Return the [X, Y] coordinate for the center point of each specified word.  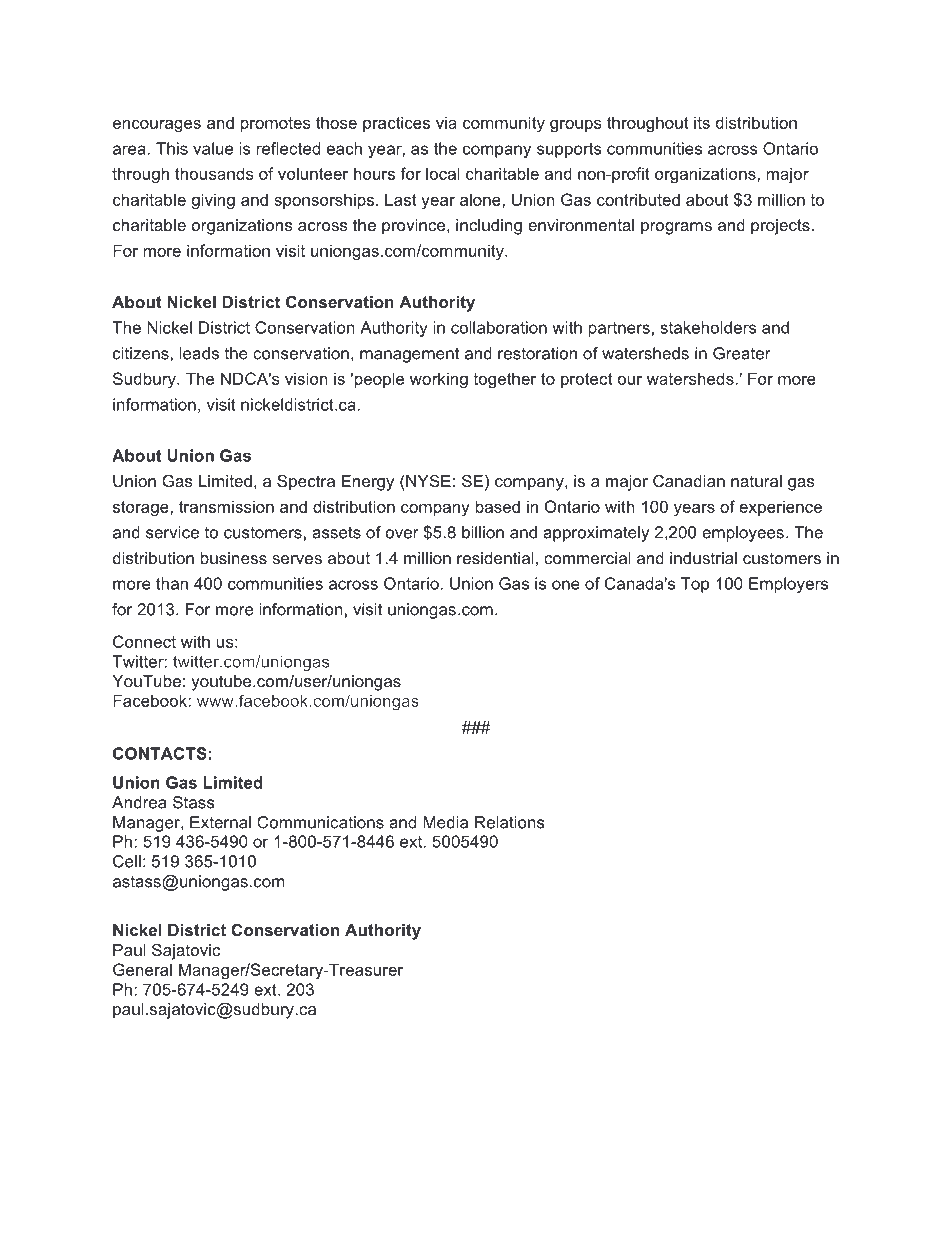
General [142, 969]
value [213, 148]
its [702, 122]
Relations [510, 822]
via [446, 122]
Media [445, 822]
